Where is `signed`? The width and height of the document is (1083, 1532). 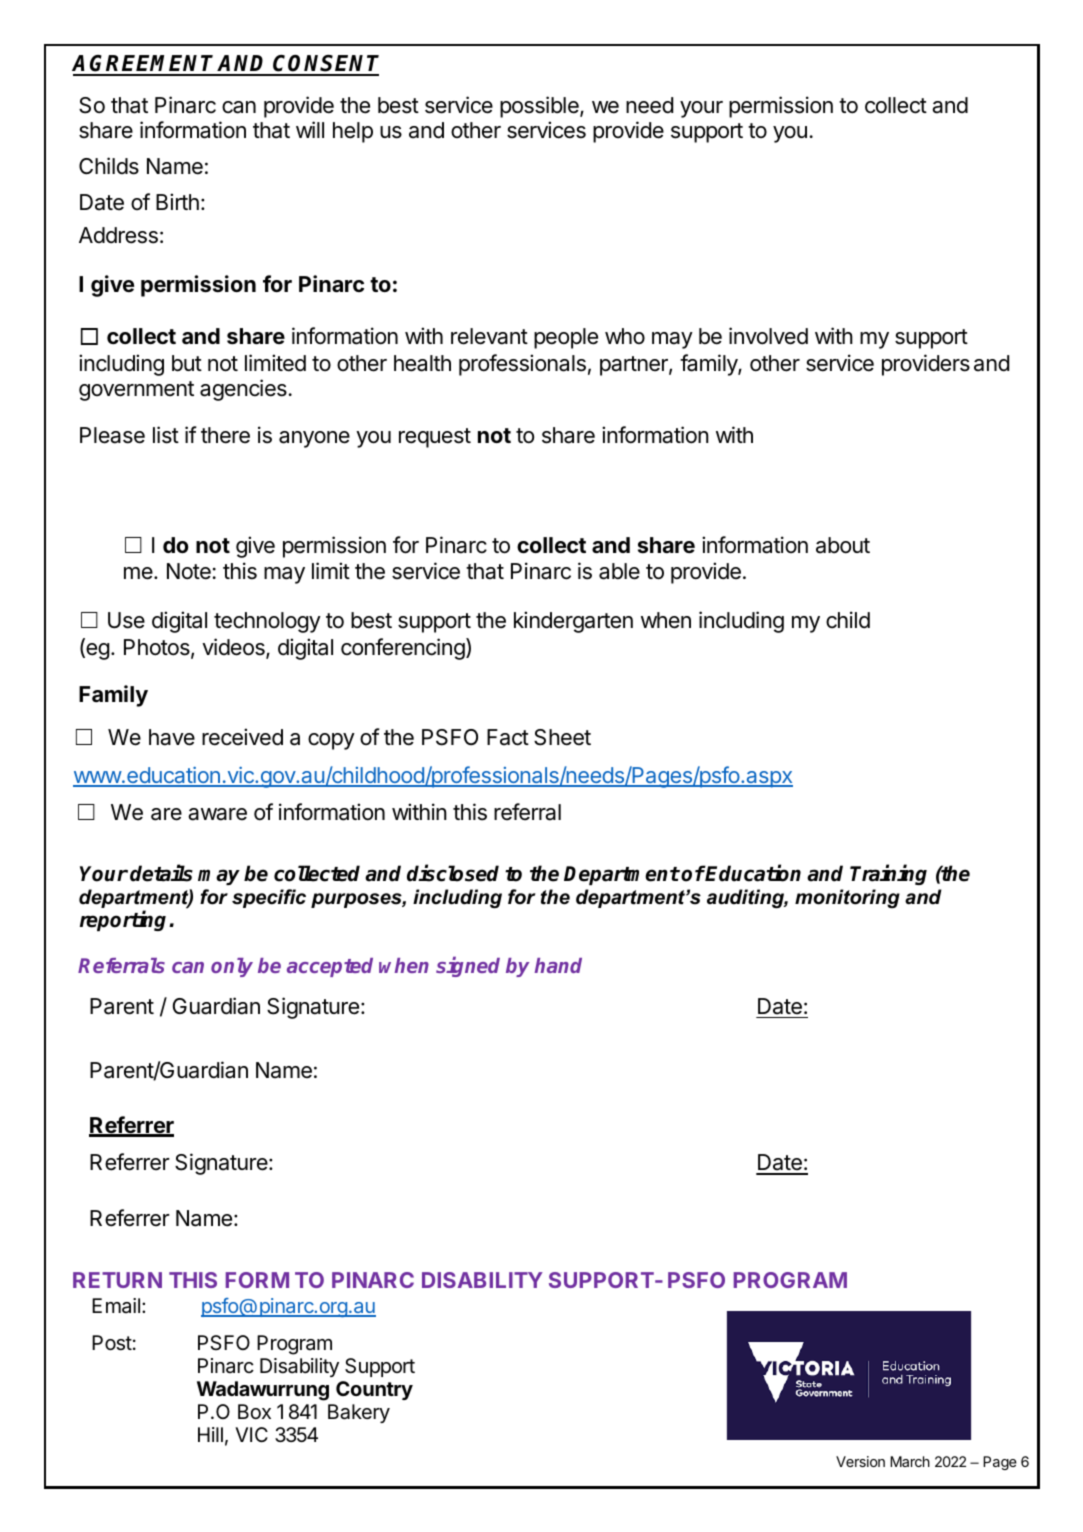 signed is located at coordinates (468, 967).
